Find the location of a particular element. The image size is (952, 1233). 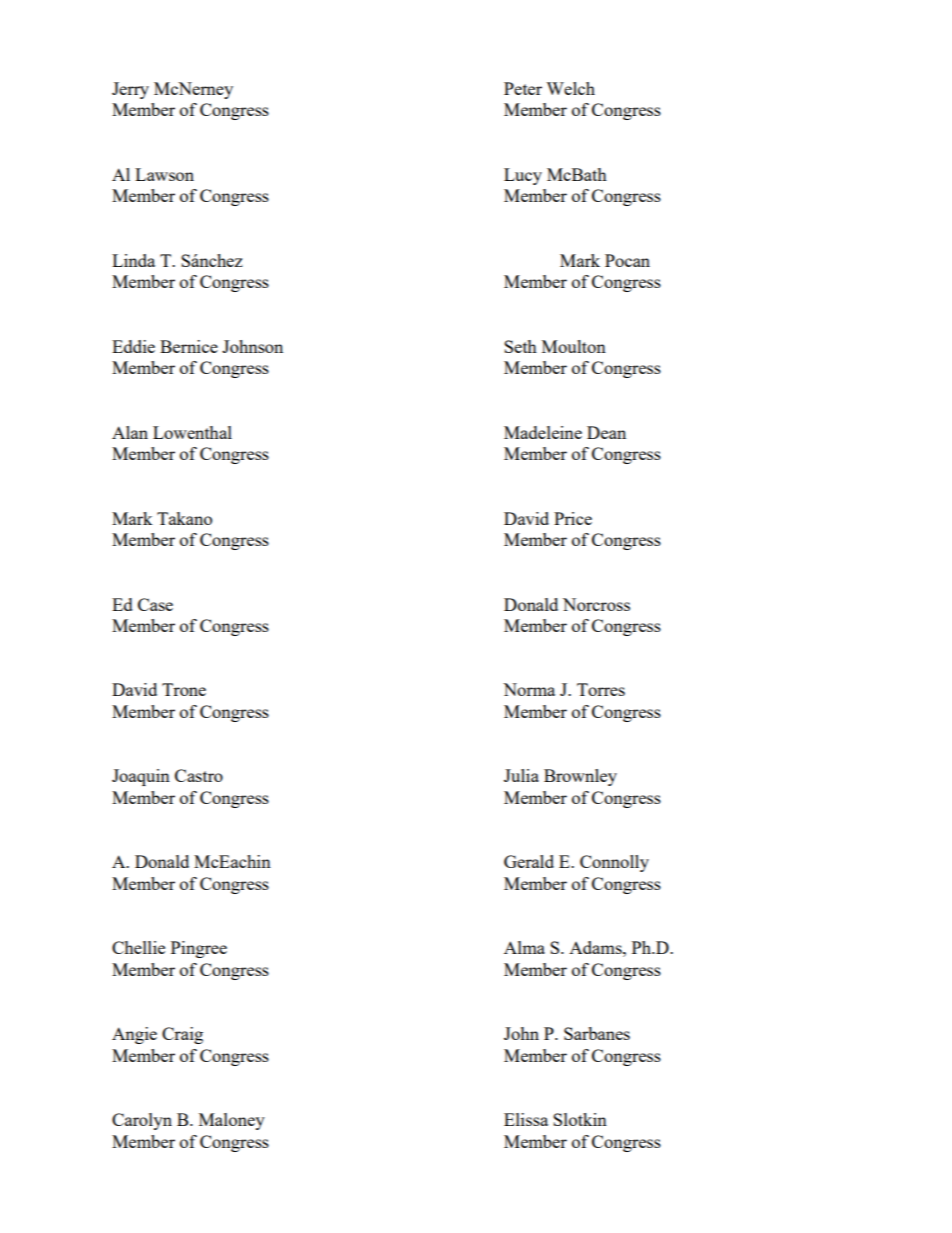

Alan is located at coordinates (130, 432).
